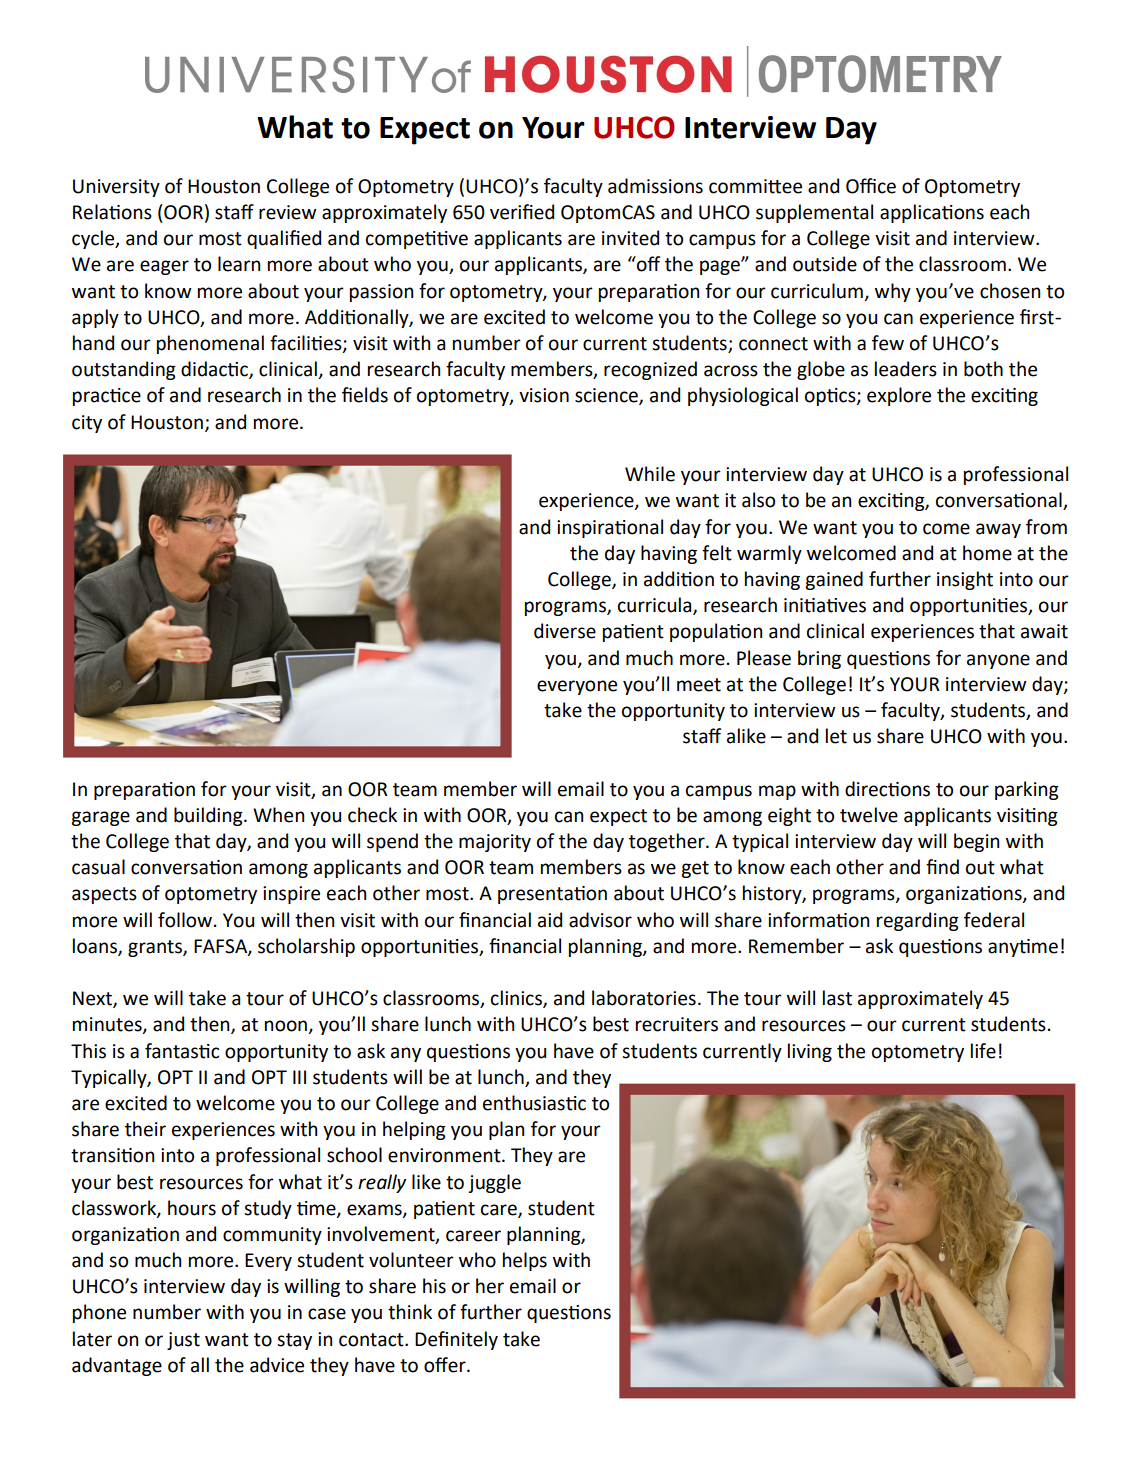  I want to click on diverse, so click(565, 631).
